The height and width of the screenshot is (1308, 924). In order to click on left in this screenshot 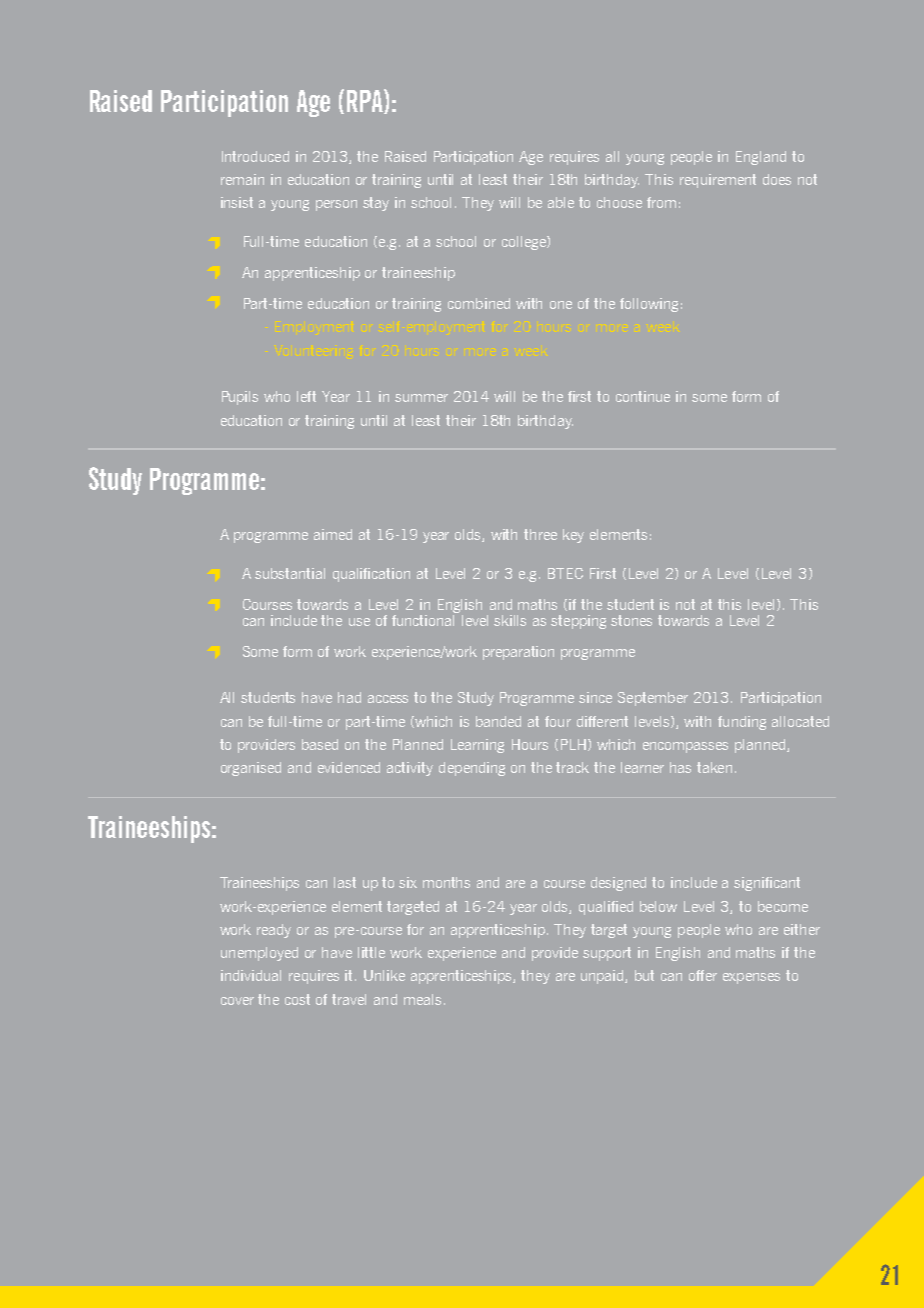, I will do `click(306, 396)`.
